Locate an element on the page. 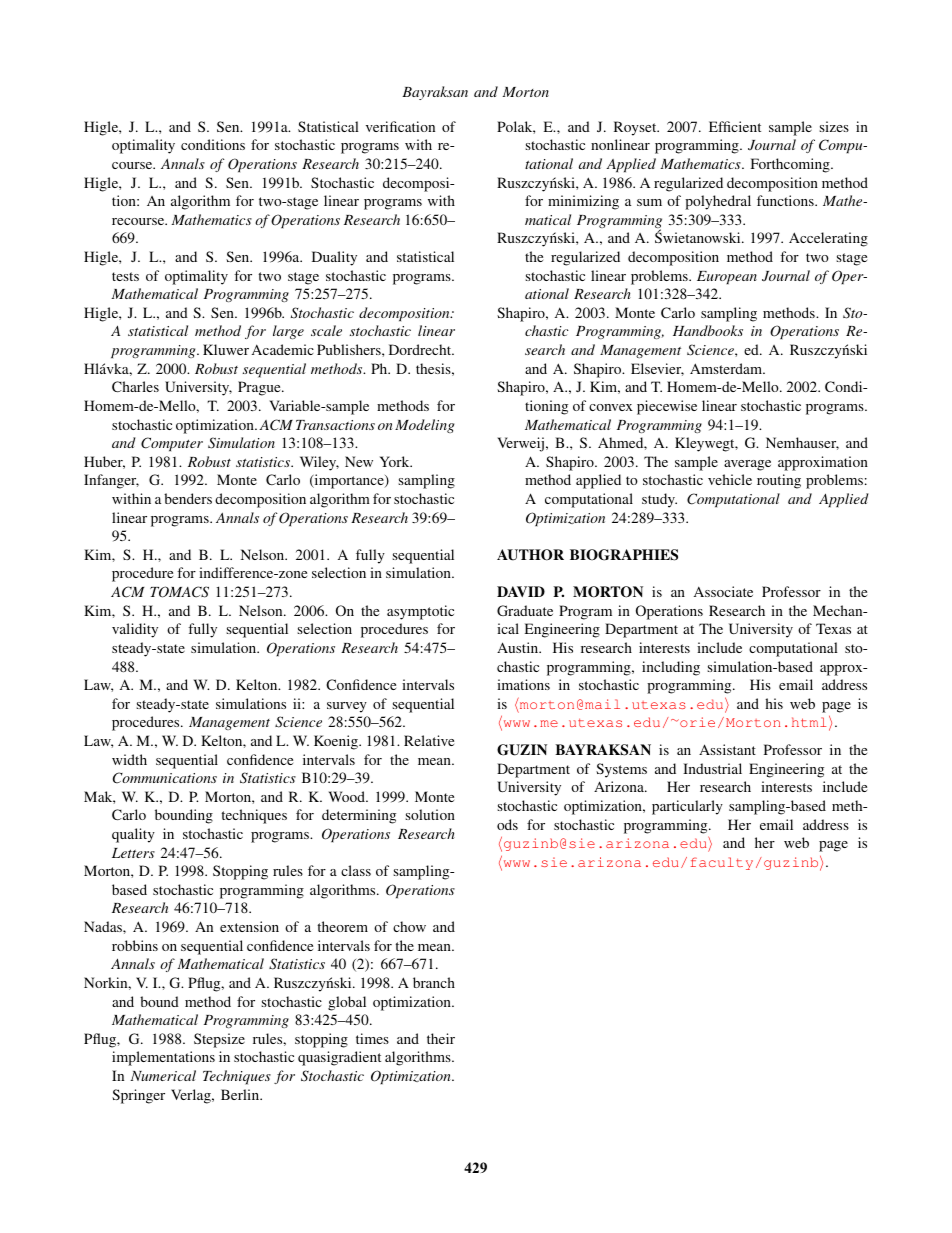 Image resolution: width=952 pixels, height=1233 pixels. Berlin is located at coordinates (241, 1094).
